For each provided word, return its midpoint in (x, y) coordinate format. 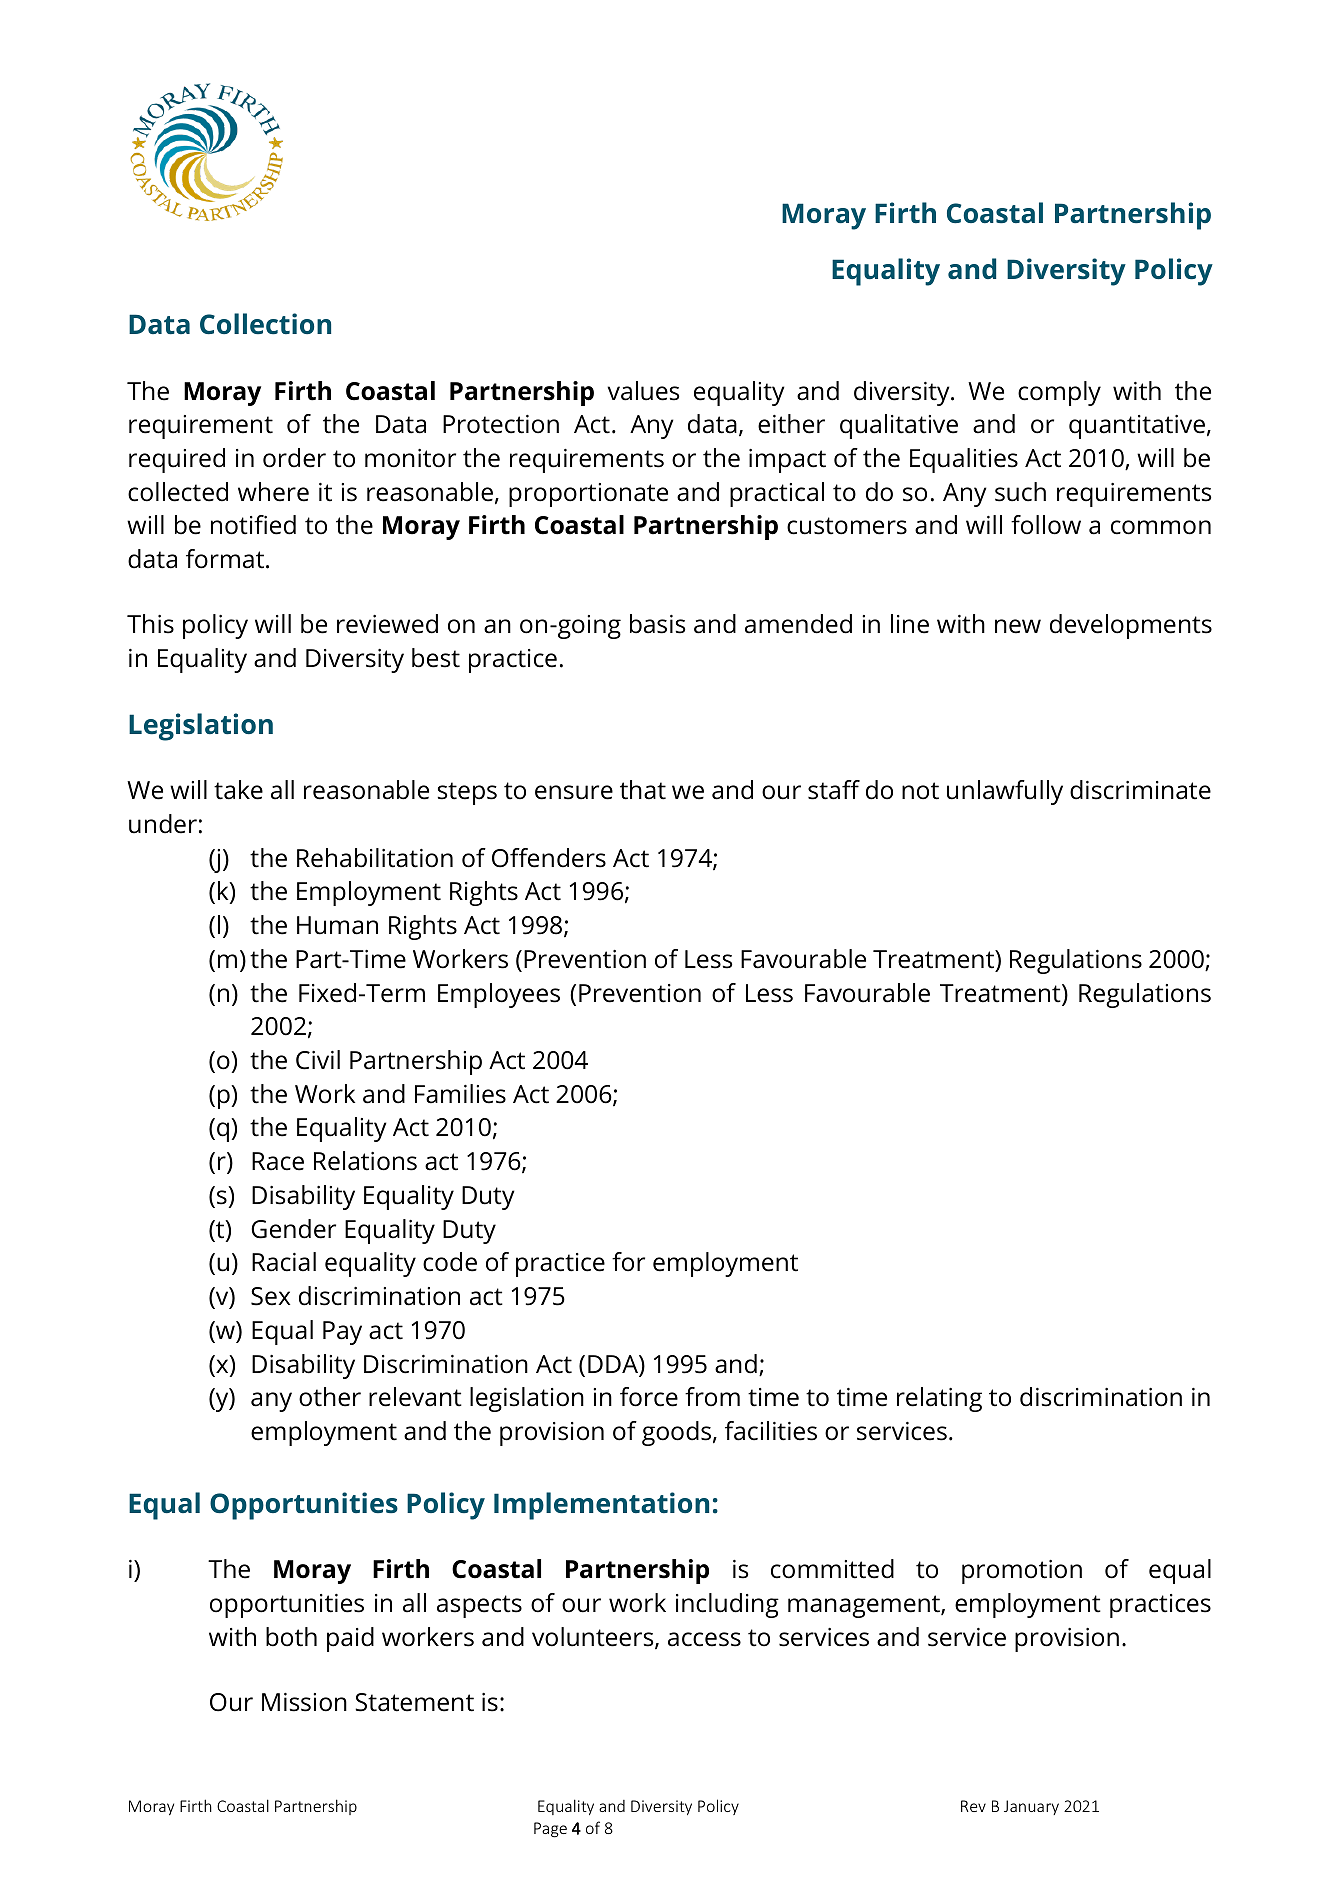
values (643, 391)
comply (1059, 393)
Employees (499, 995)
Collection (265, 323)
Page (550, 1830)
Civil (318, 1060)
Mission (304, 1702)
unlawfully (1005, 792)
